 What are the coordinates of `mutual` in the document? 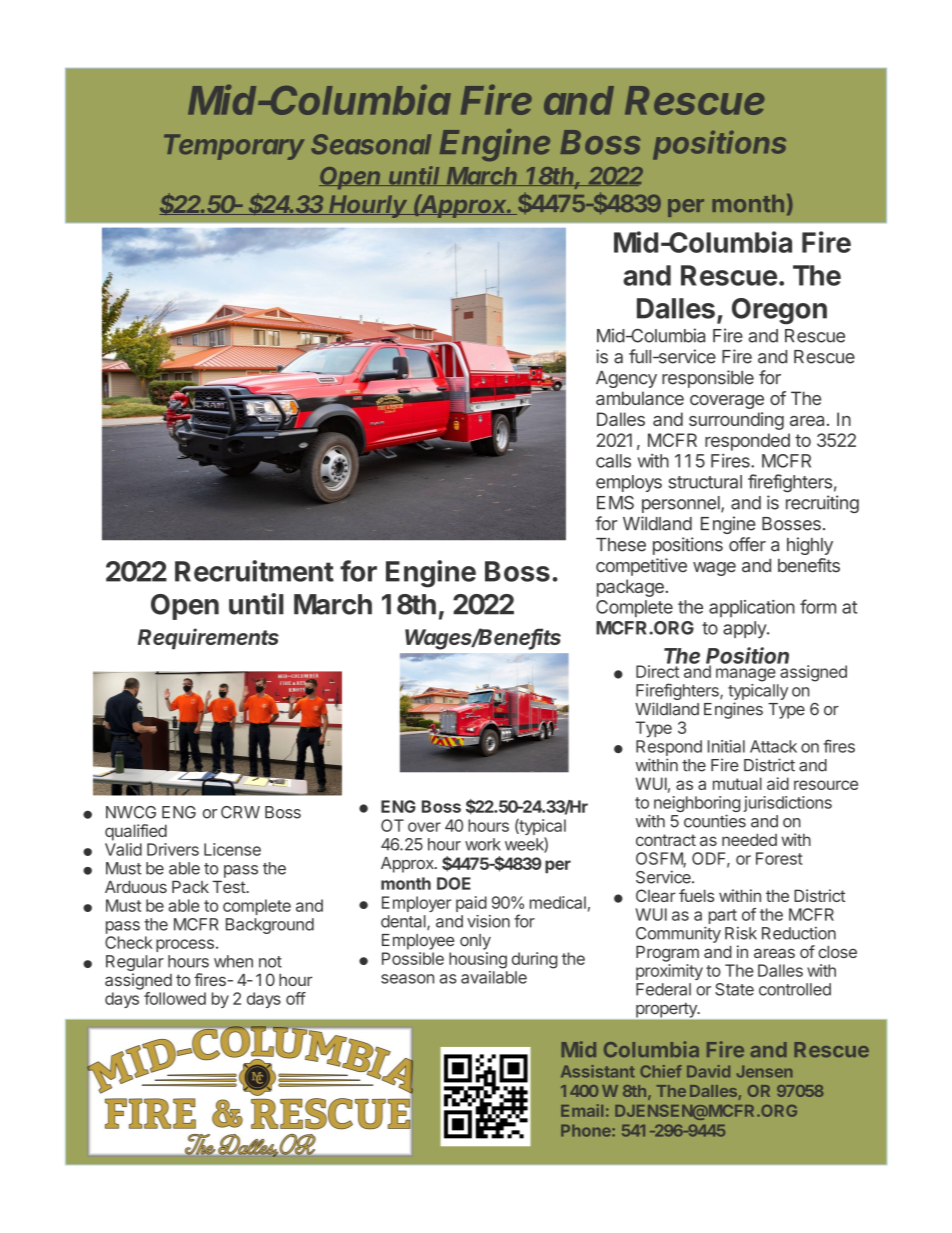 It's located at (737, 783).
